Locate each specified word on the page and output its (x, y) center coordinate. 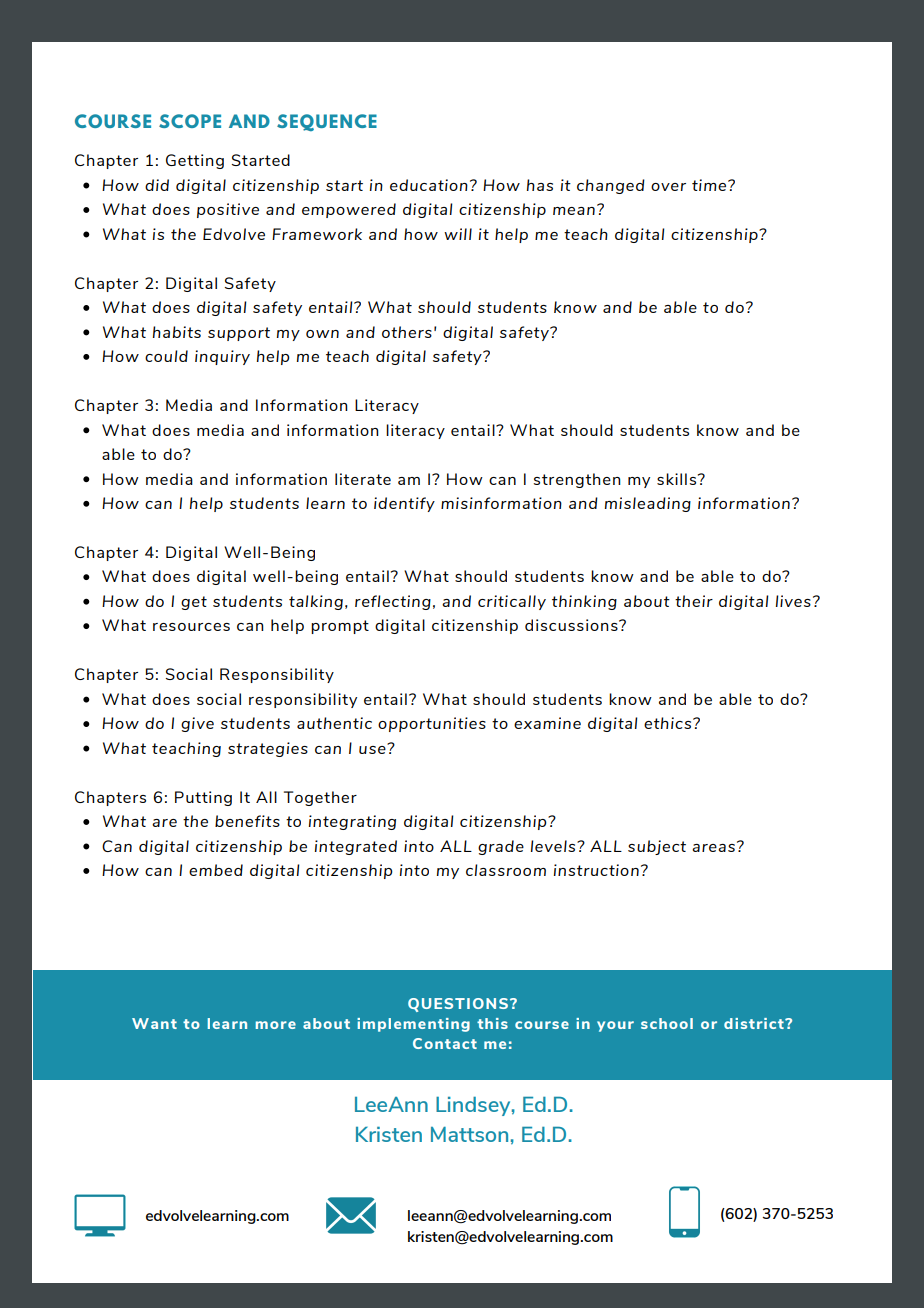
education (429, 185)
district (755, 1023)
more (275, 1025)
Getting (195, 161)
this (492, 1023)
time (710, 185)
